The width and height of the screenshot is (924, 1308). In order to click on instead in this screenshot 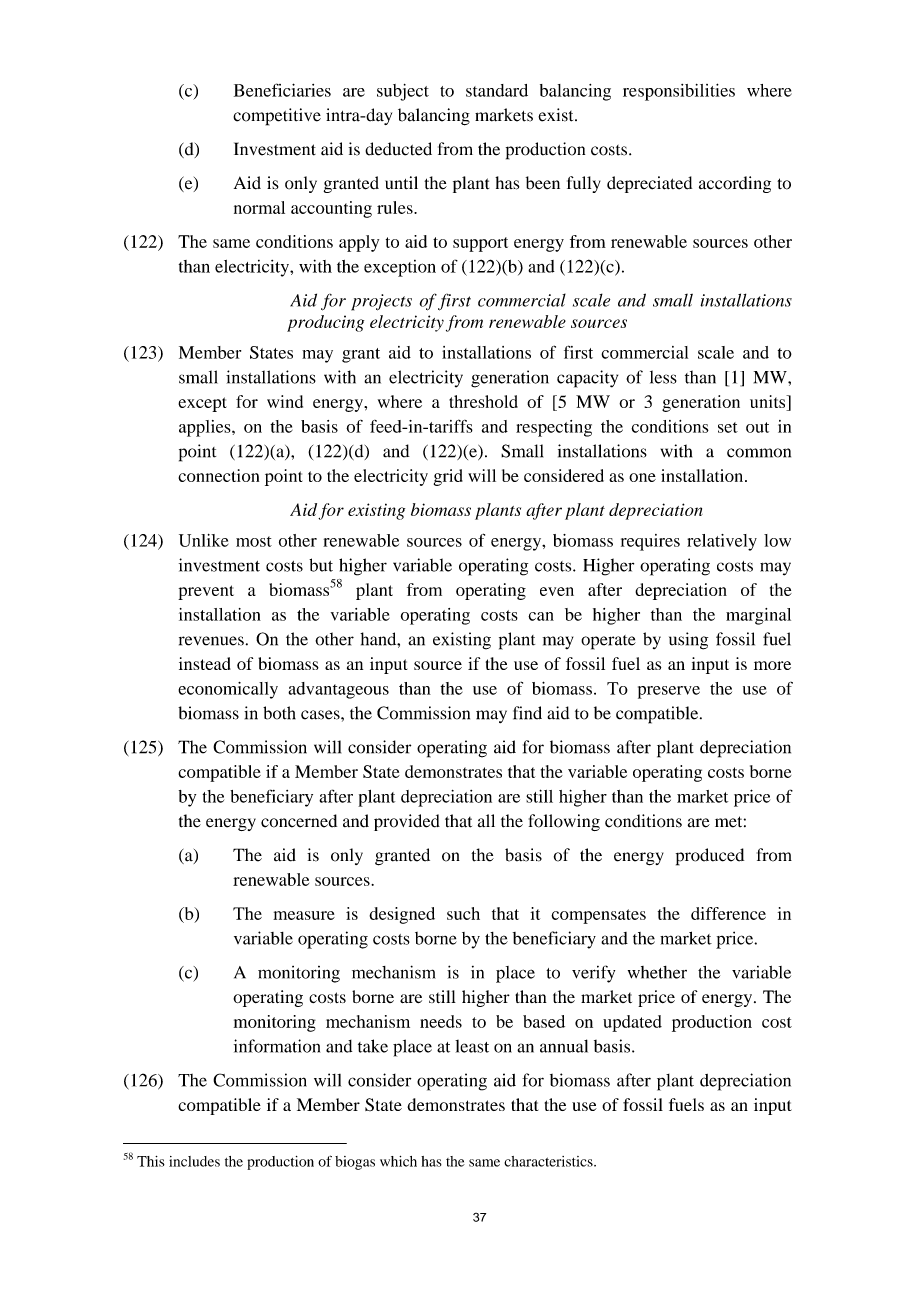, I will do `click(205, 663)`.
